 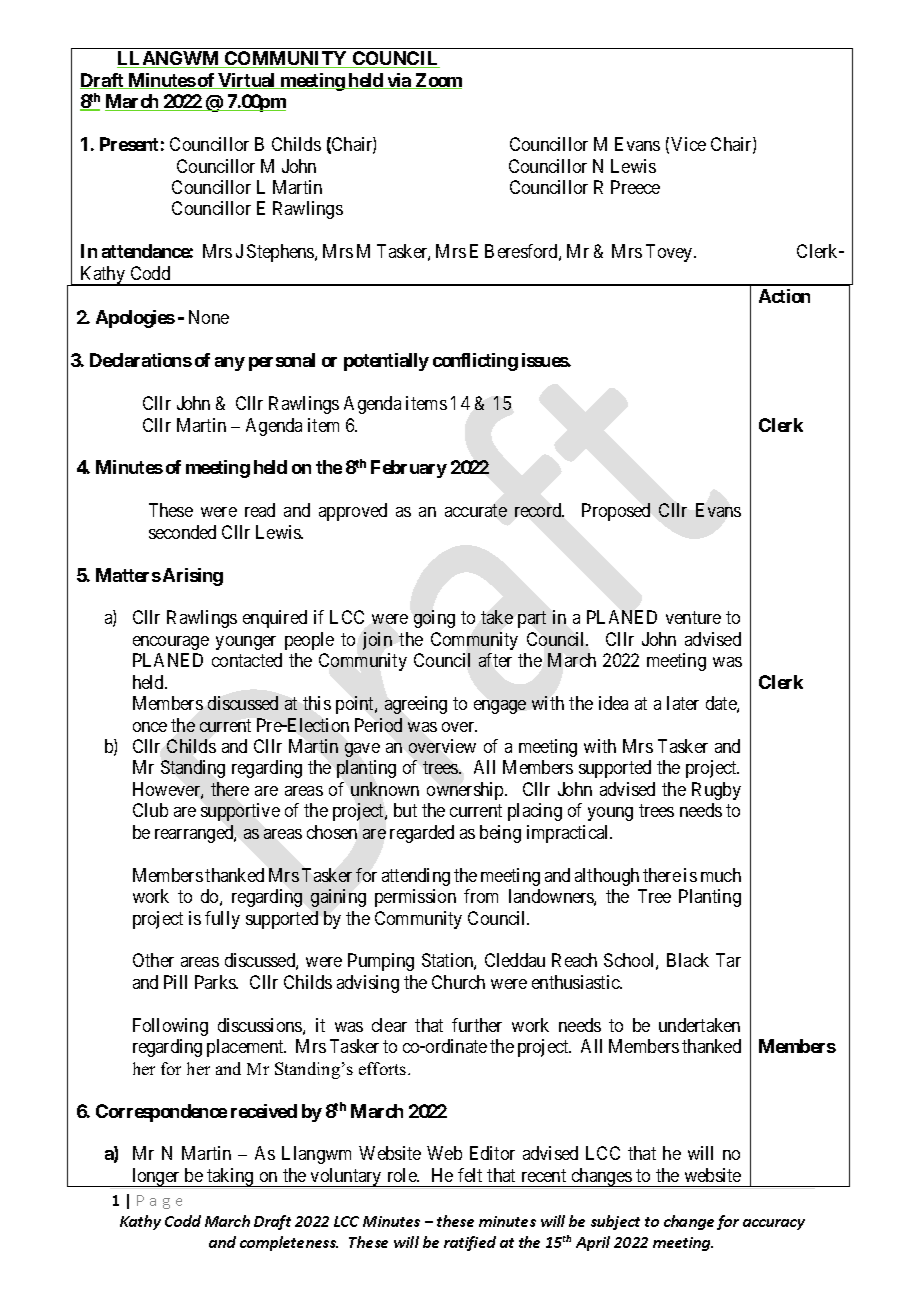 I want to click on Proposed, so click(x=616, y=512).
